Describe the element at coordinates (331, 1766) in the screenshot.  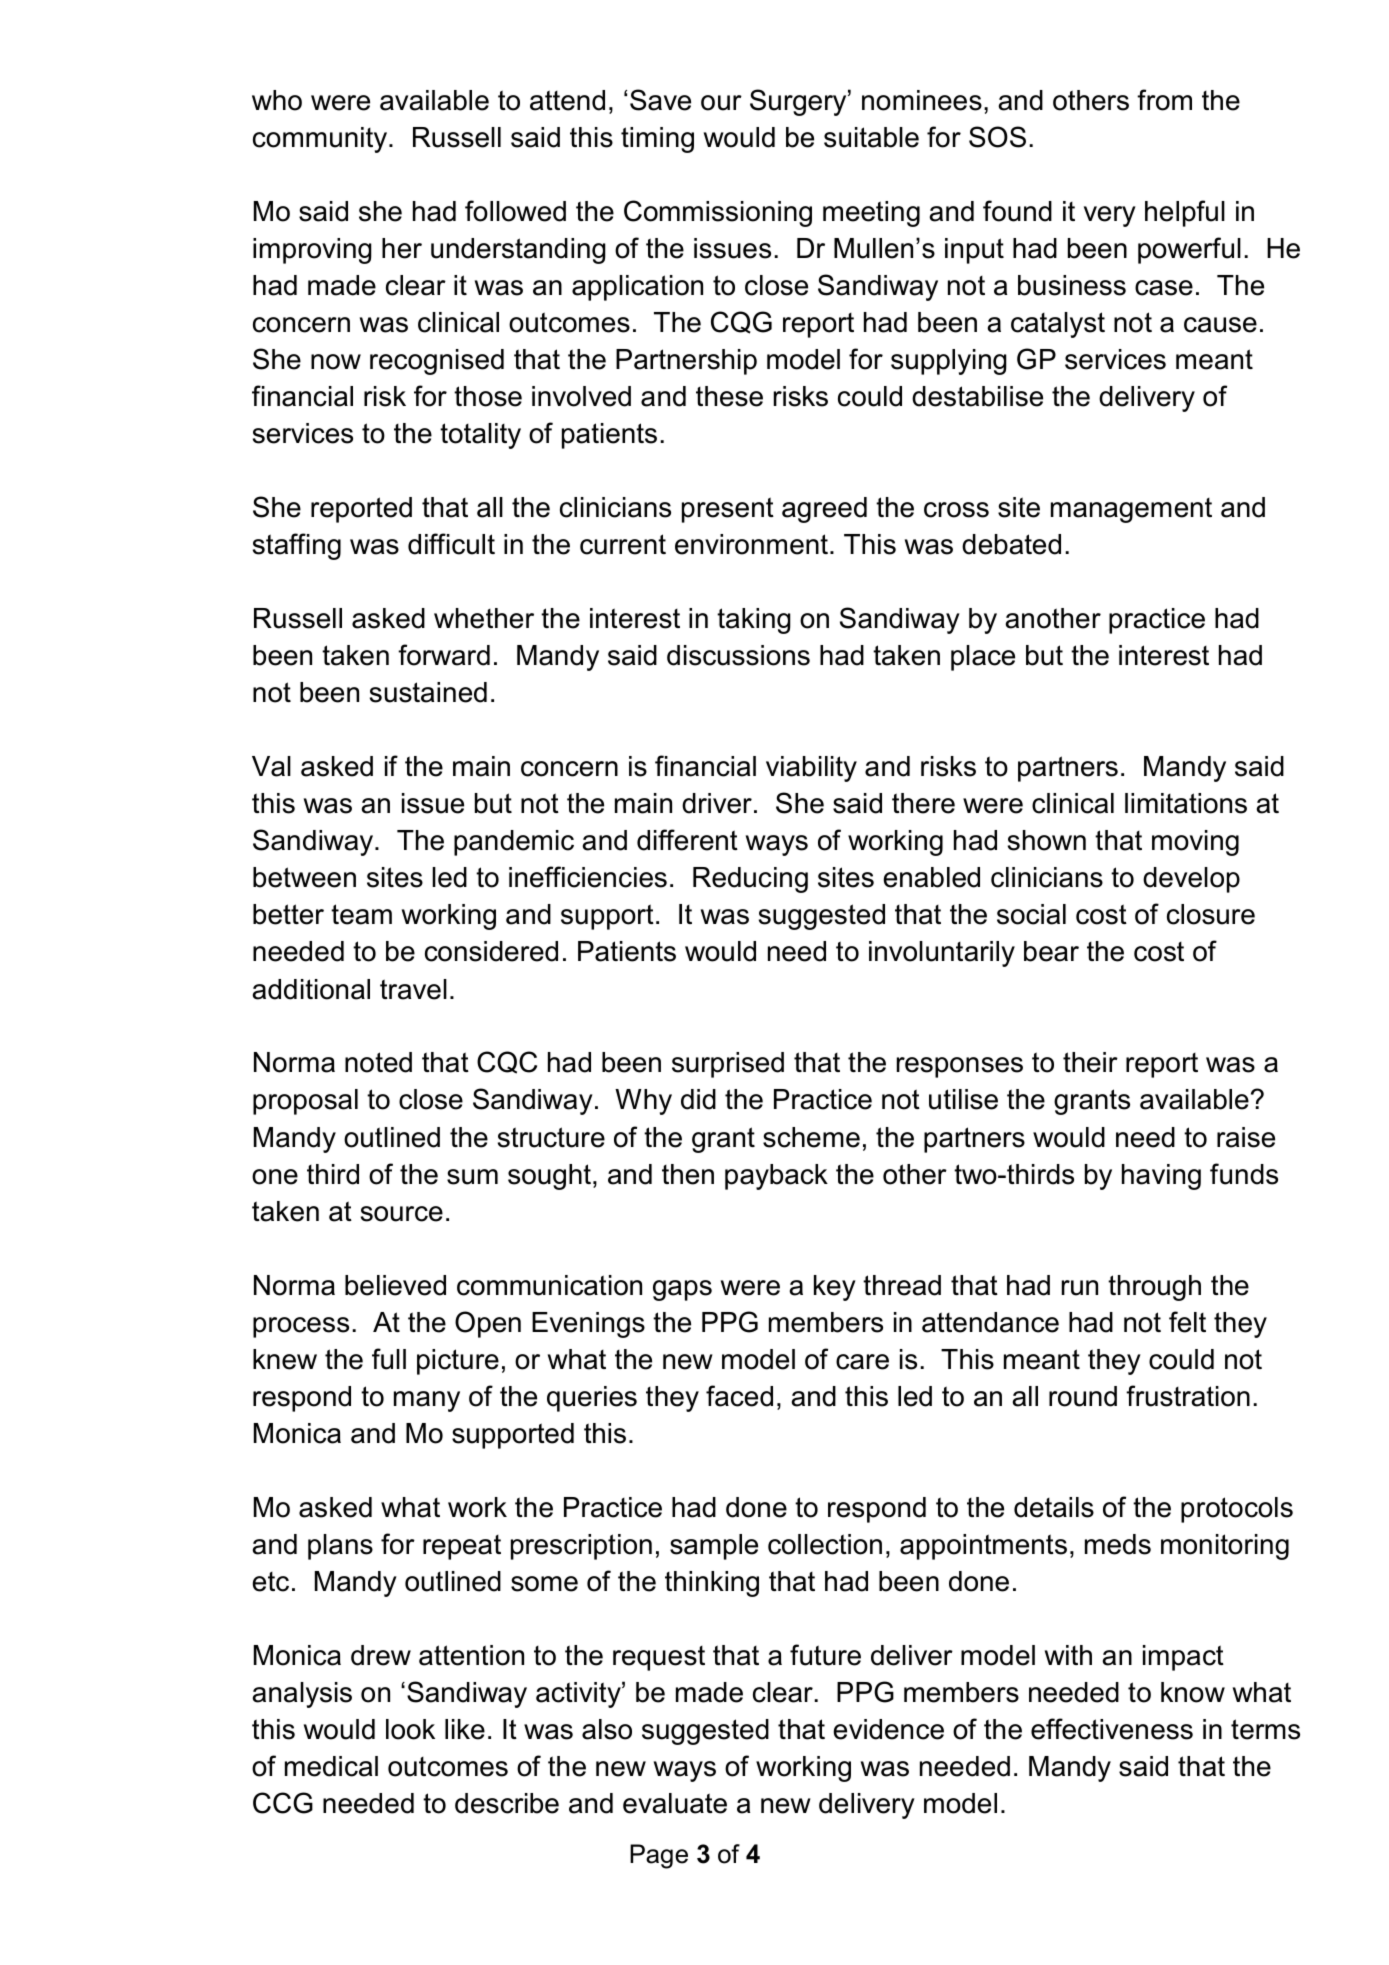
I see `medical` at that location.
